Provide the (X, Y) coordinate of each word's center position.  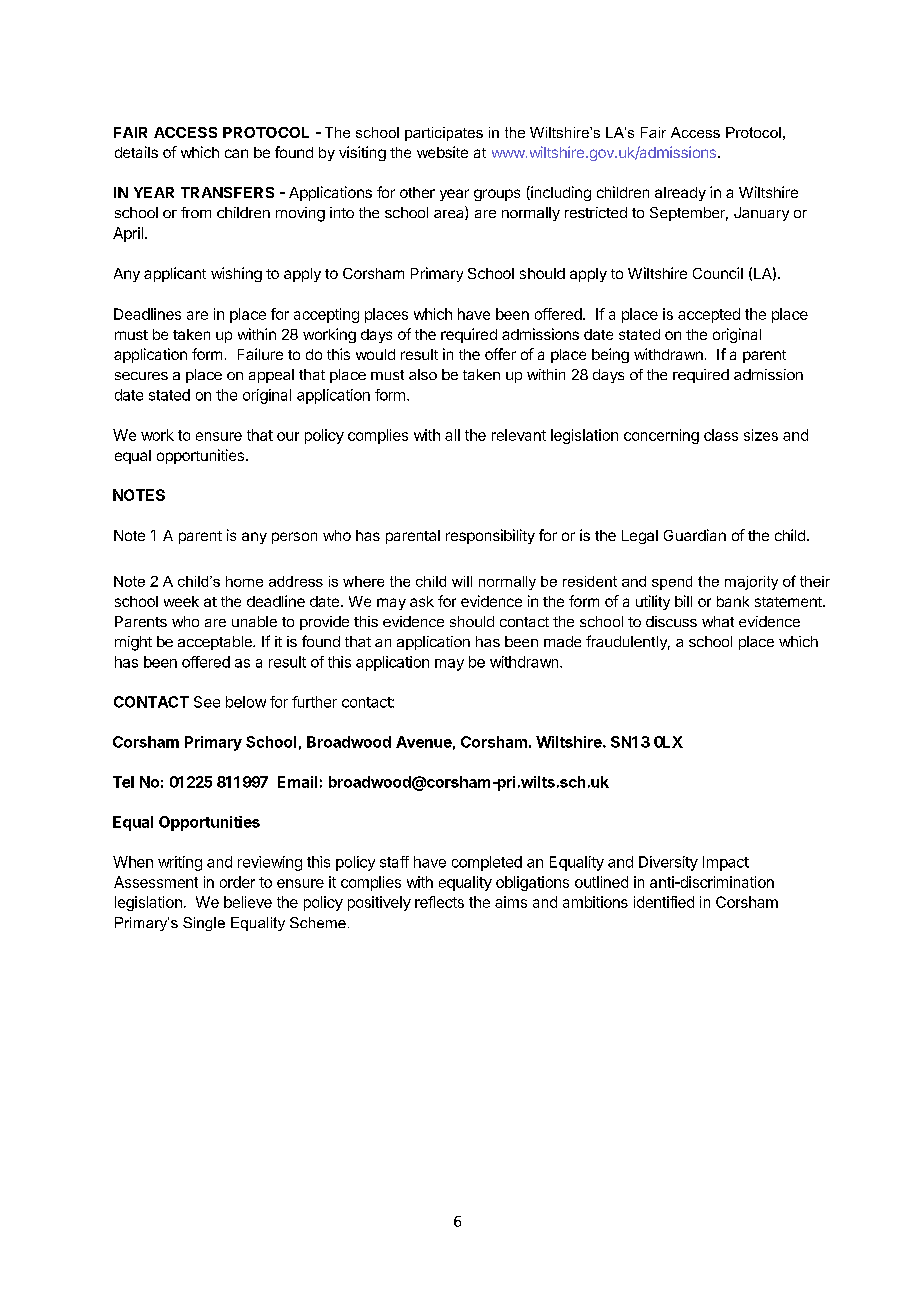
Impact (726, 863)
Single (204, 924)
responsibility (490, 536)
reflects (439, 902)
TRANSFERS (227, 192)
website (442, 152)
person (294, 538)
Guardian (695, 535)
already (680, 194)
